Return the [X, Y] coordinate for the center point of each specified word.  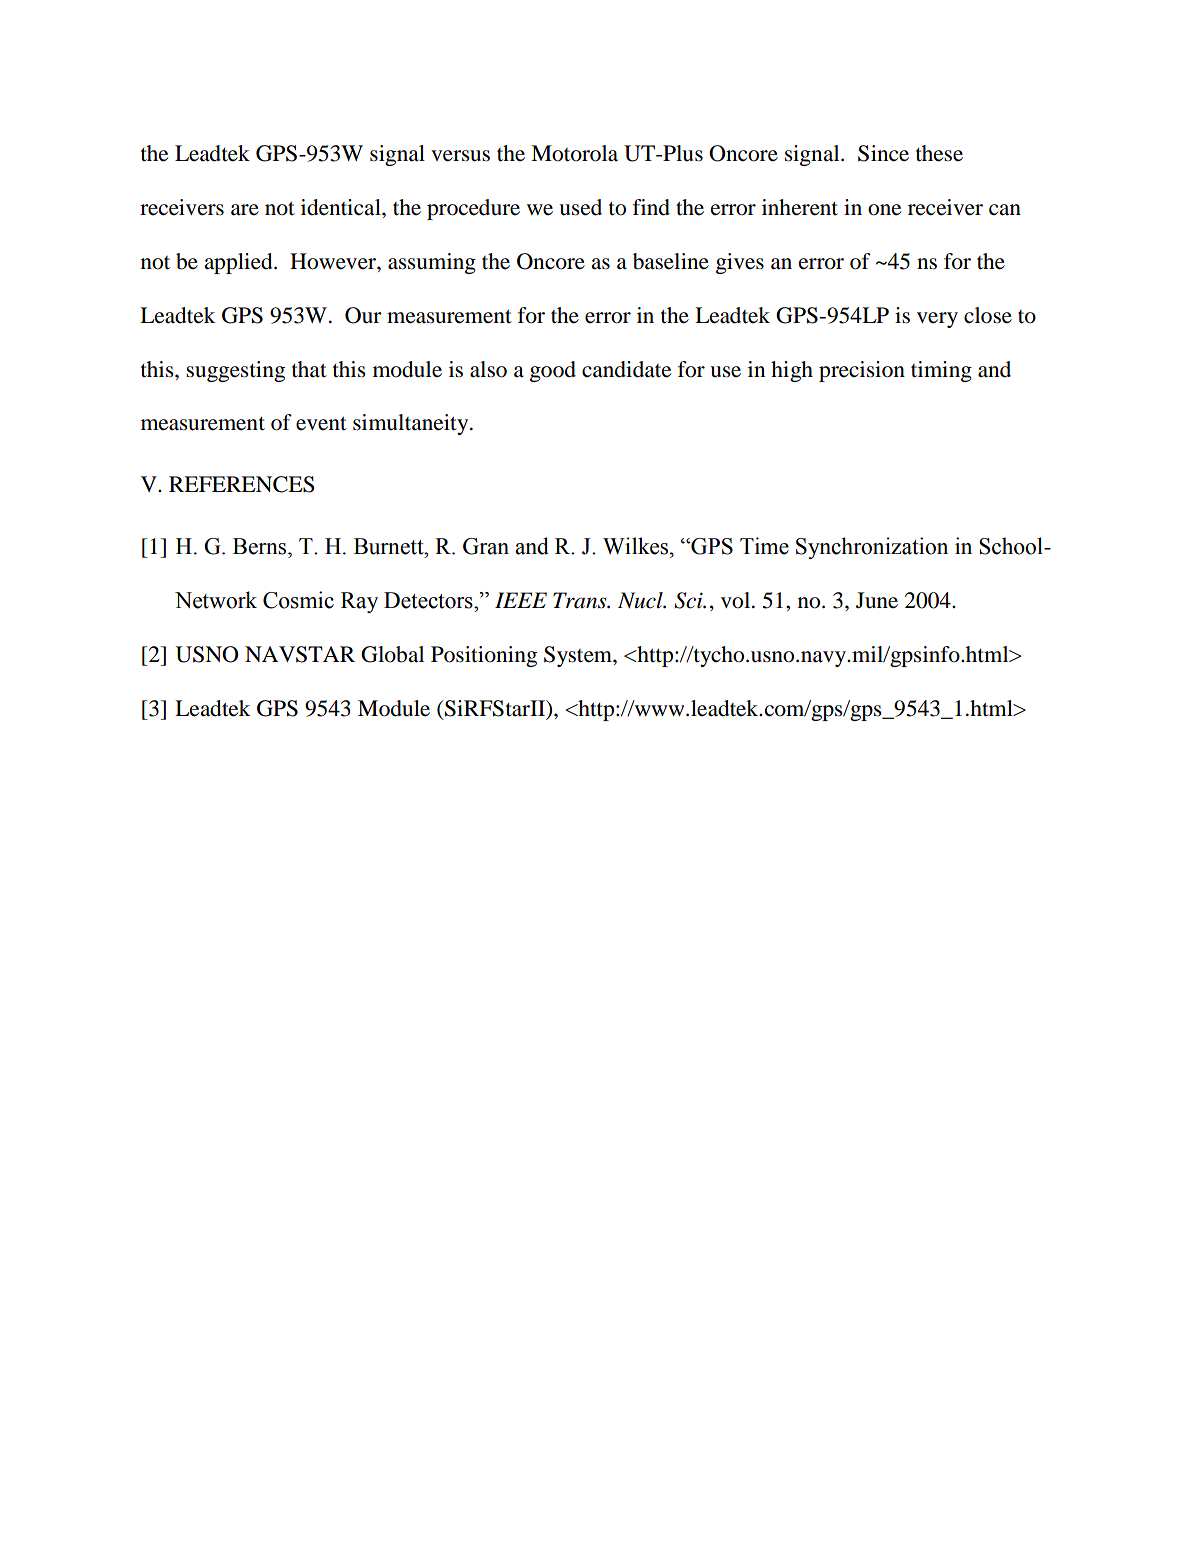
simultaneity [412, 424]
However [334, 261]
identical [342, 207]
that [309, 369]
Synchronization [872, 548]
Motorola [574, 153]
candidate [626, 369]
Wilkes [637, 546]
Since [883, 153]
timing [941, 371]
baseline [671, 261]
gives [740, 263]
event [321, 424]
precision [862, 371]
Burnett [390, 546]
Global [392, 654]
